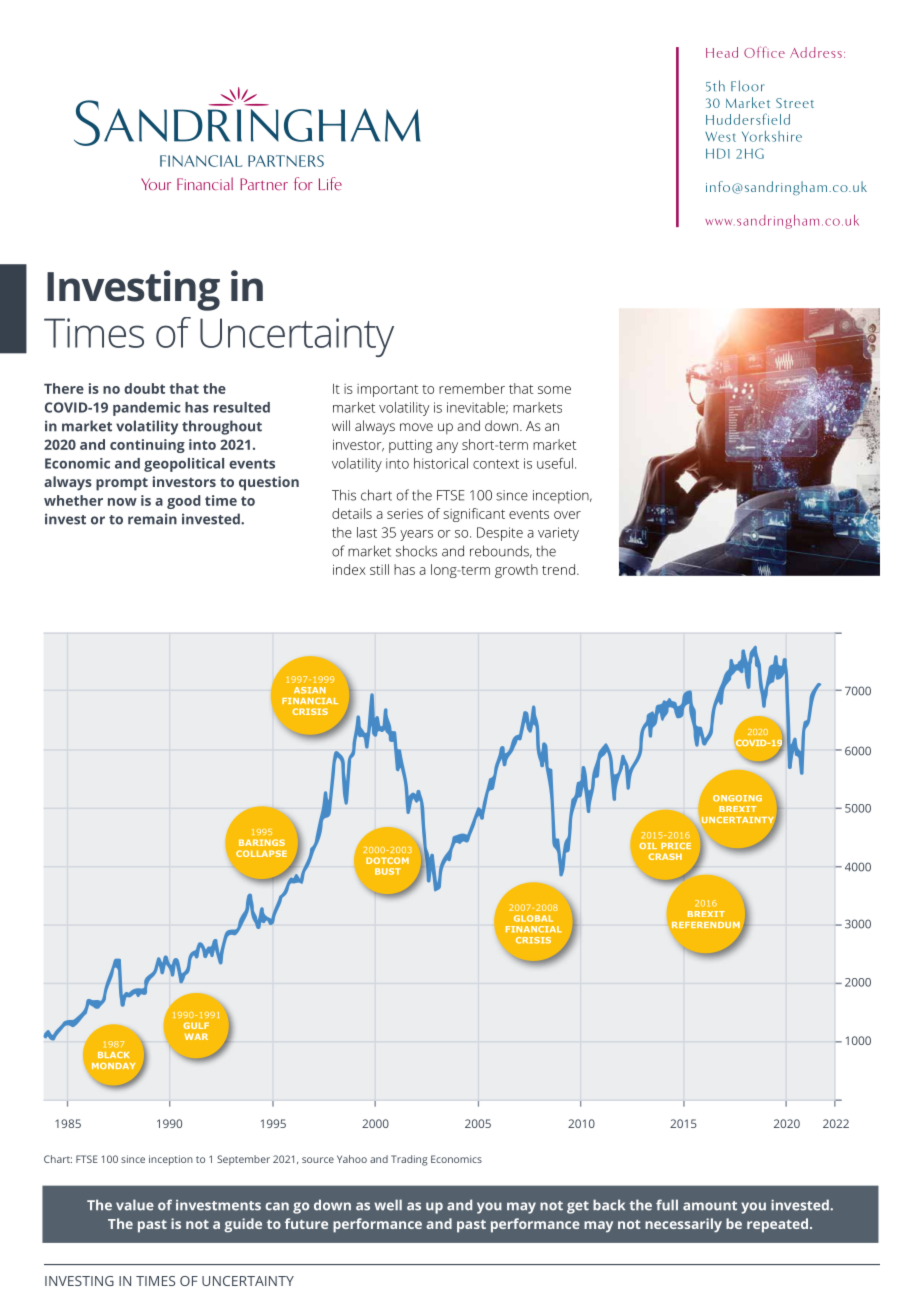  I want to click on value, so click(135, 1205).
